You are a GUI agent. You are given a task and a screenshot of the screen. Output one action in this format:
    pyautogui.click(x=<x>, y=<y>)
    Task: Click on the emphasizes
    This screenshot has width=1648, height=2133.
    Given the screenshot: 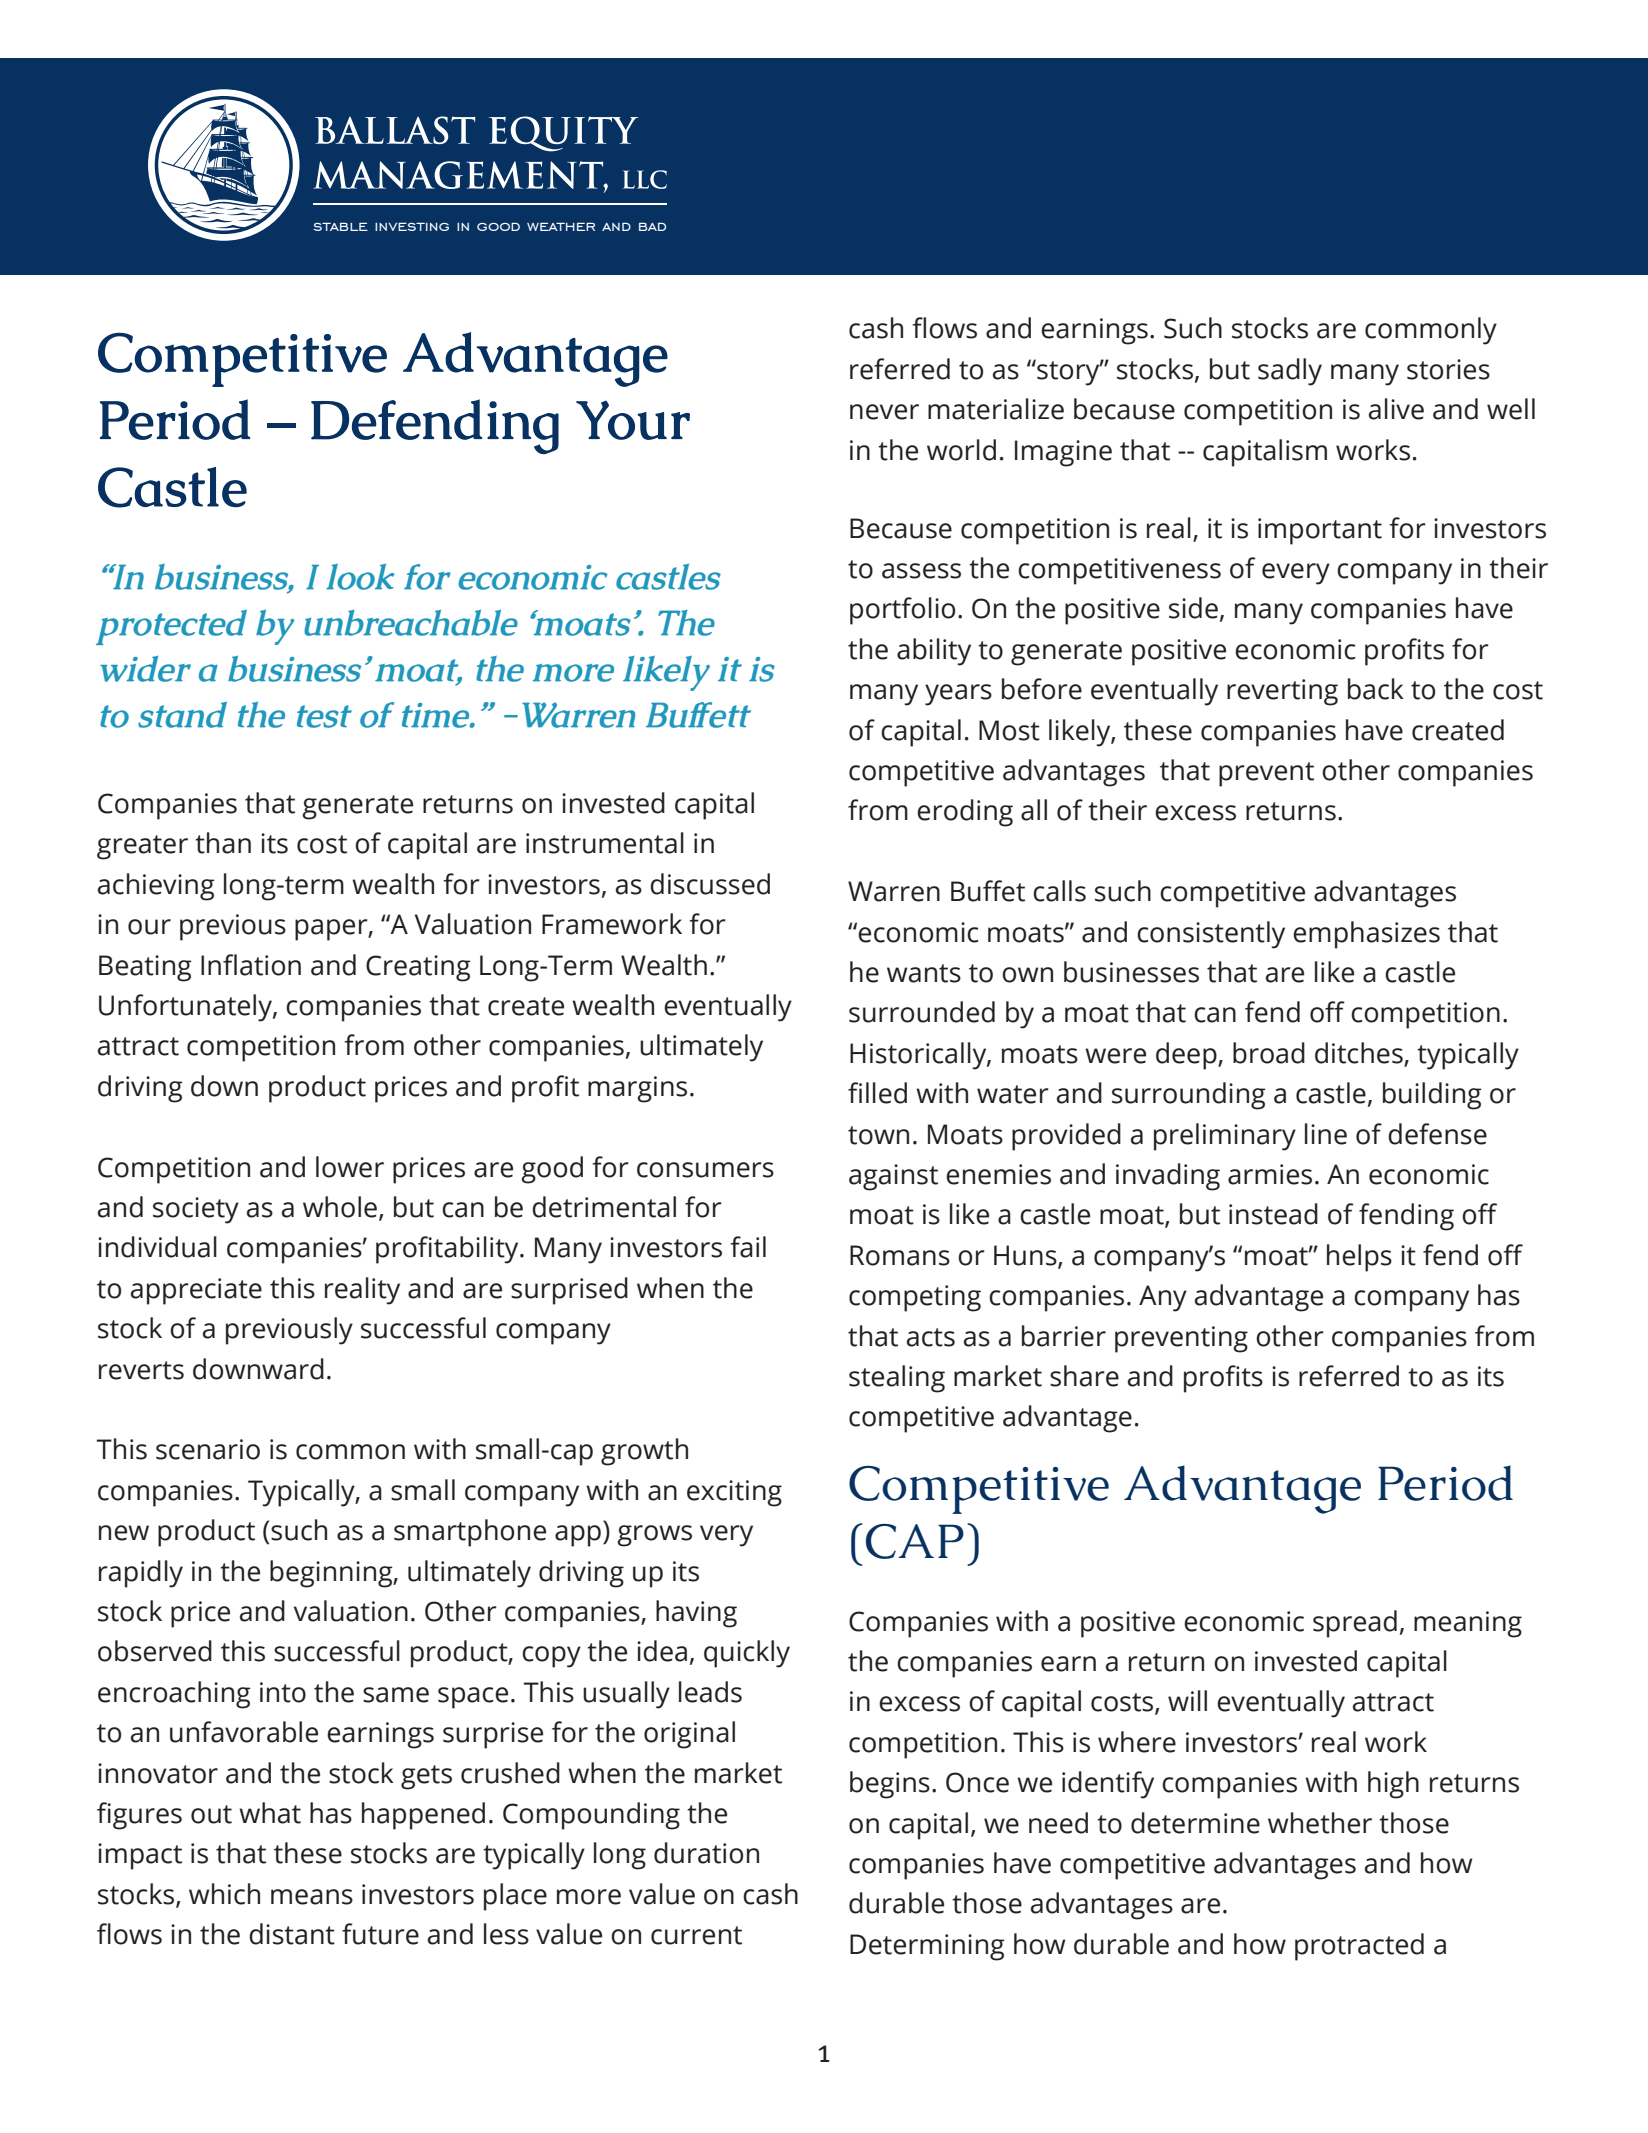 What is the action you would take?
    pyautogui.click(x=1366, y=935)
